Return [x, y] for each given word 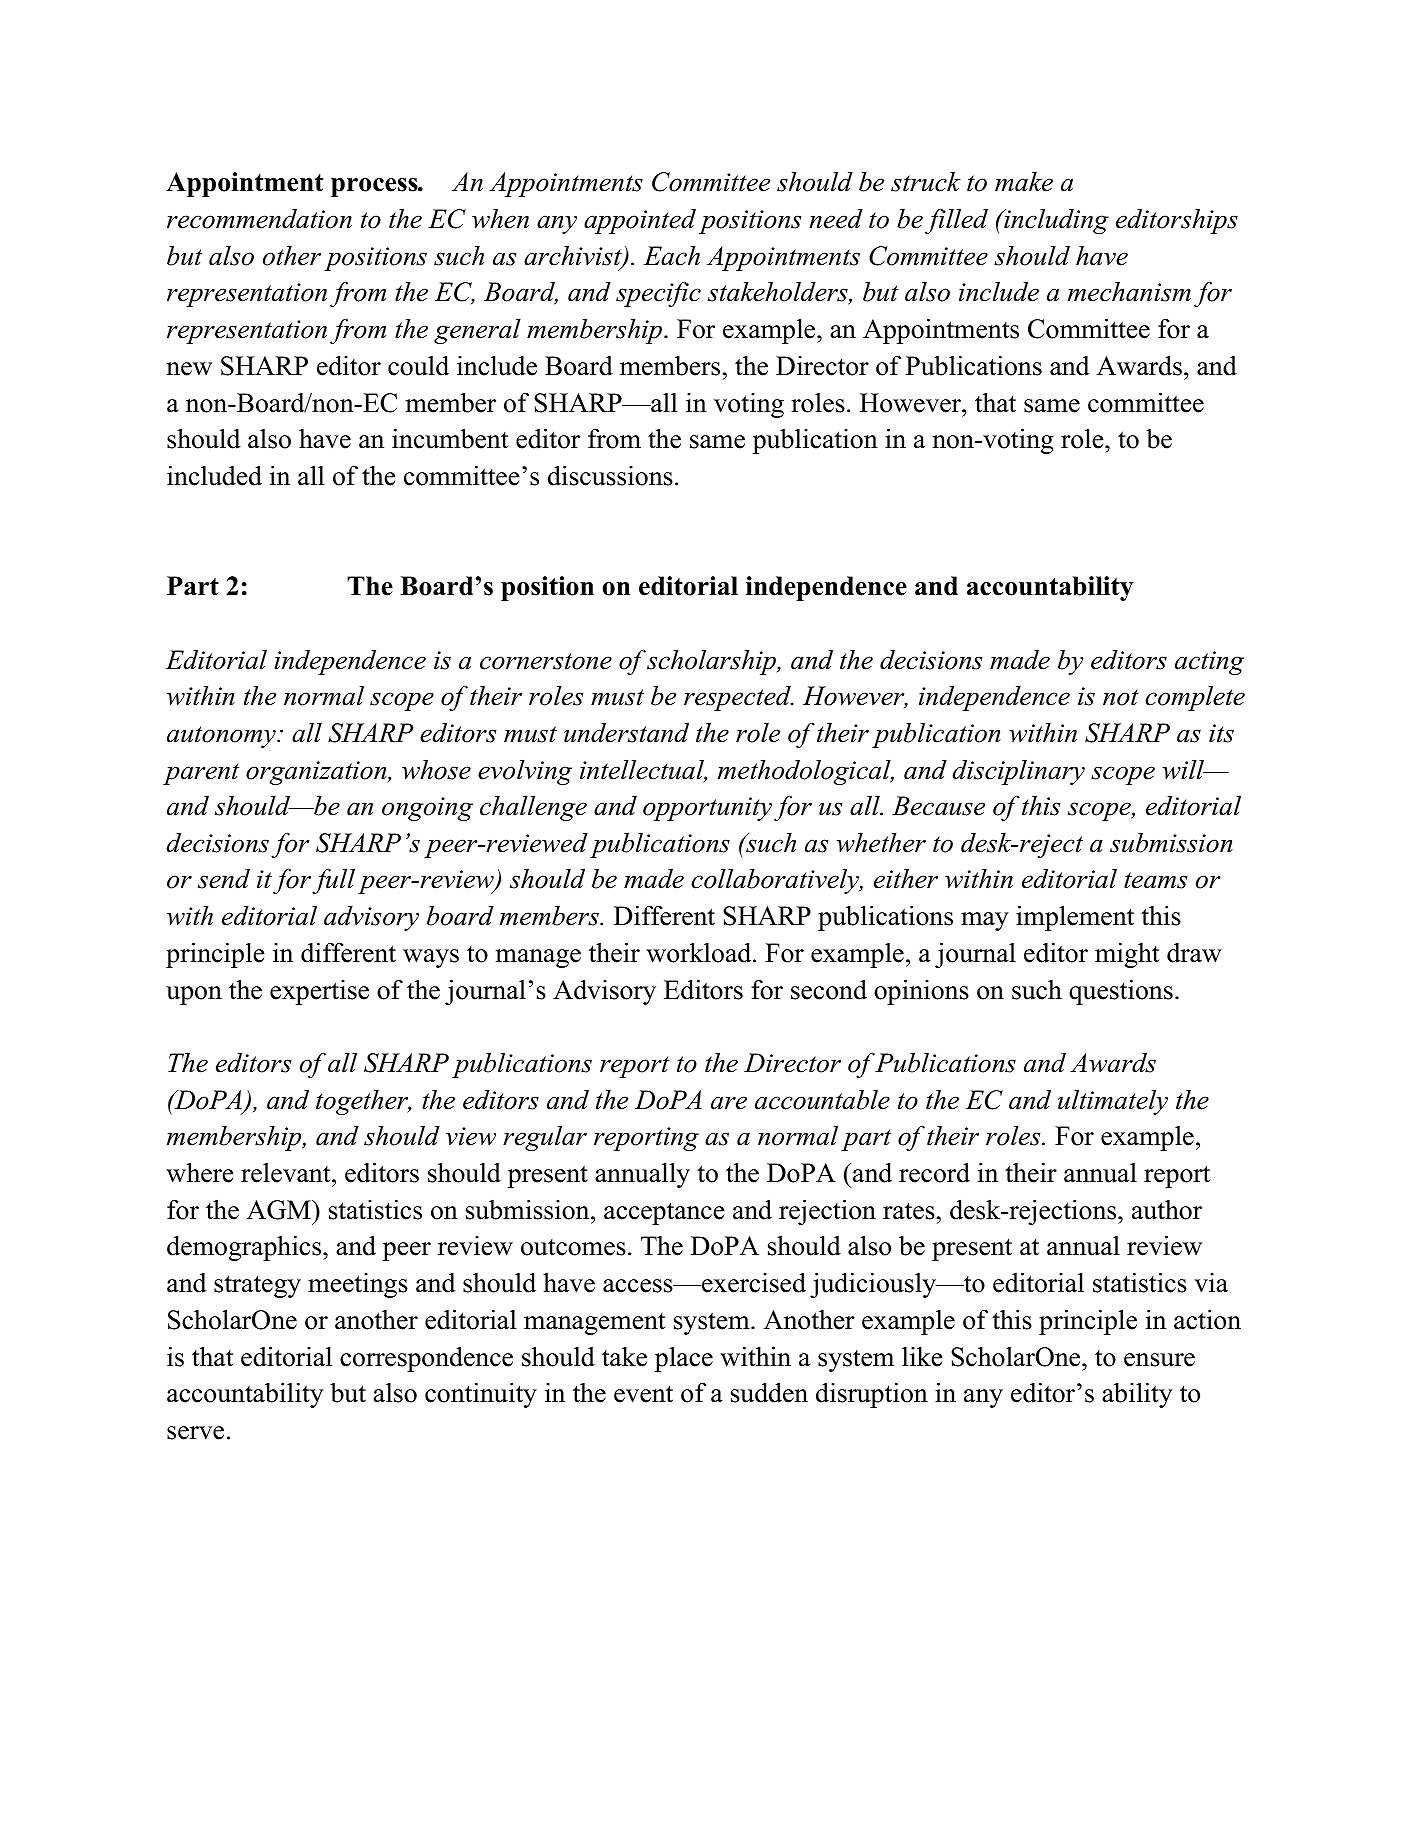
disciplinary [1019, 772]
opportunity [707, 809]
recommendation [259, 219]
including [1055, 221]
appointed [640, 221]
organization [317, 773]
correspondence [426, 1359]
